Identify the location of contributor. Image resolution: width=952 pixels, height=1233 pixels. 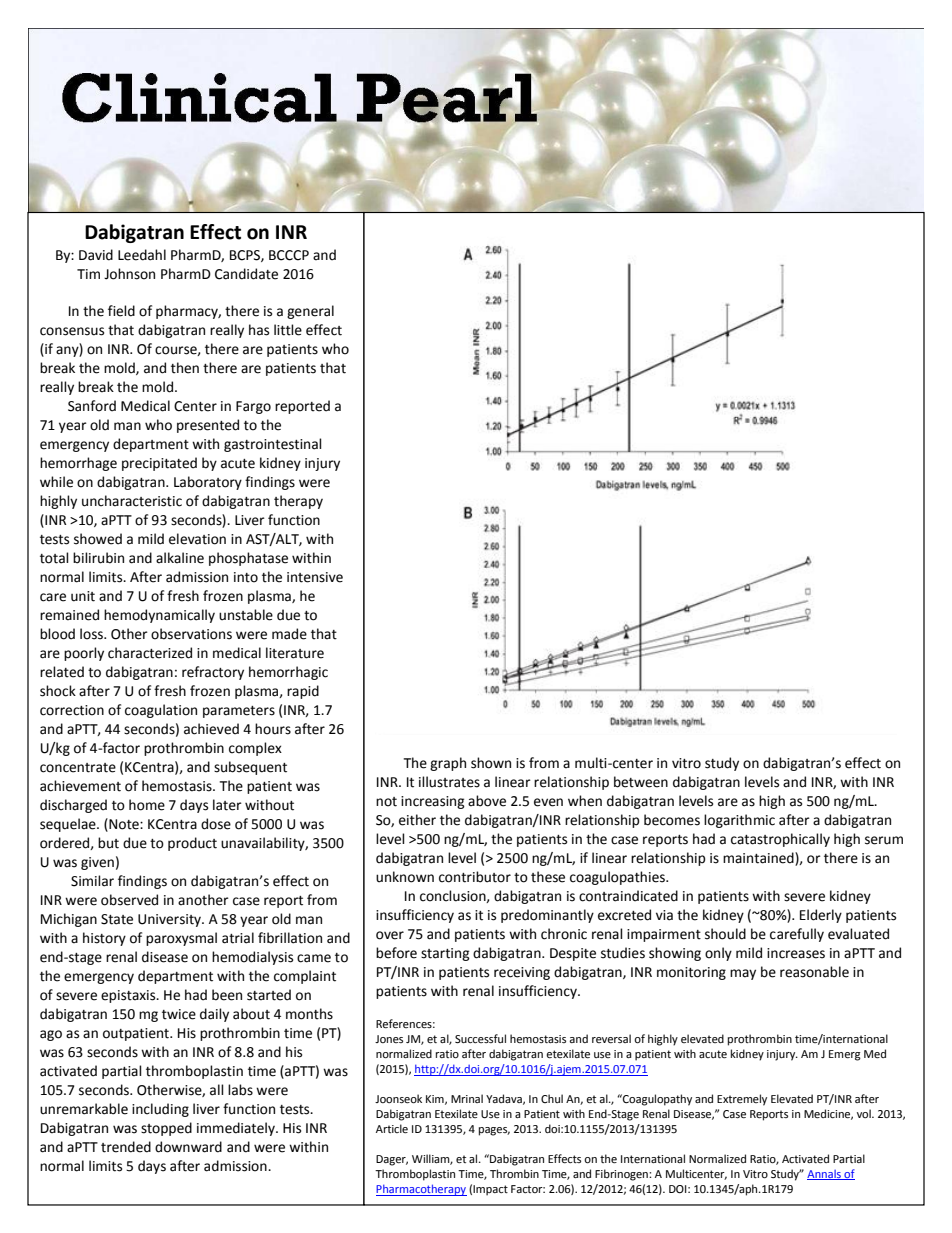
(475, 877).
